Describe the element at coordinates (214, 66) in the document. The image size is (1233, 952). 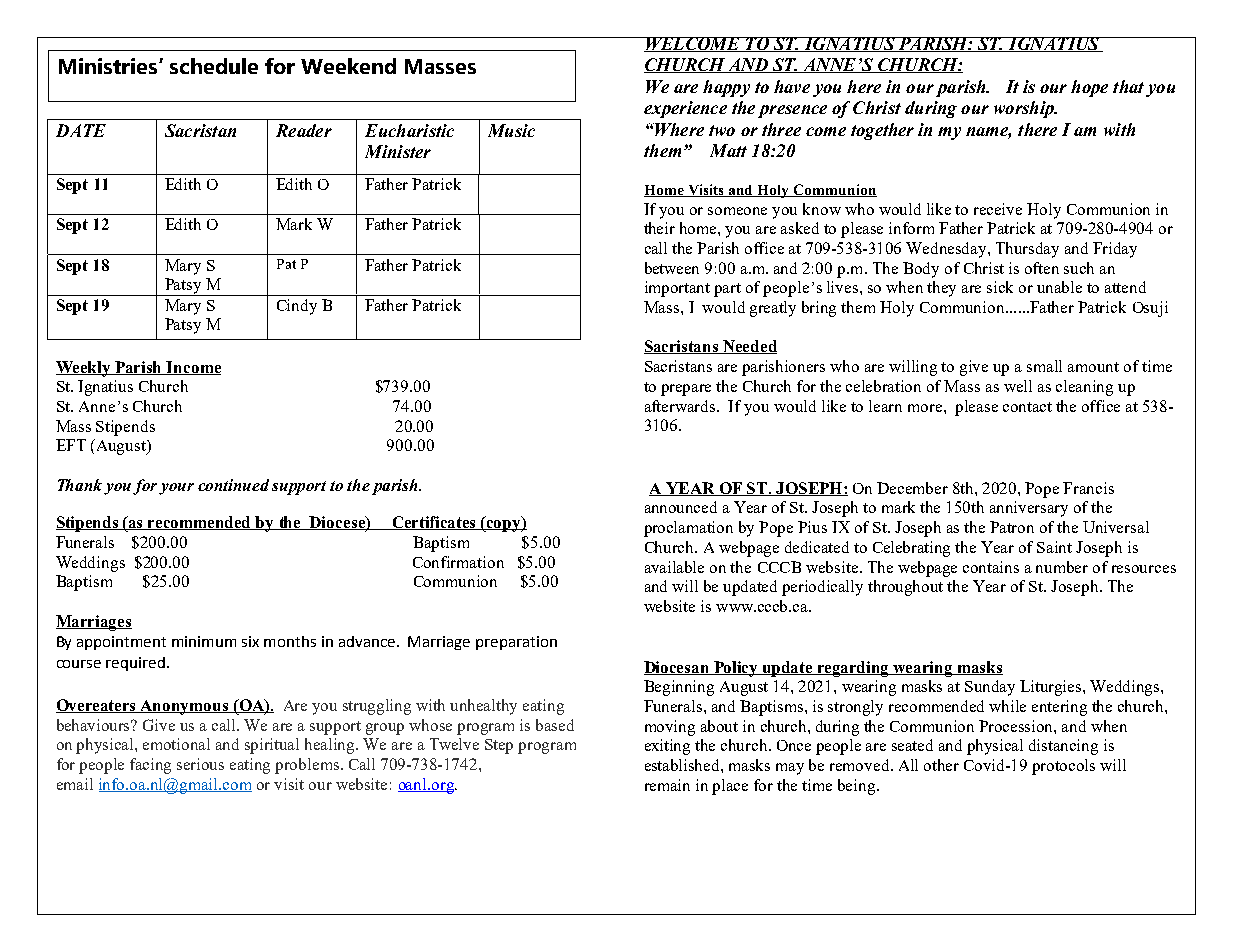
I see `schedule` at that location.
